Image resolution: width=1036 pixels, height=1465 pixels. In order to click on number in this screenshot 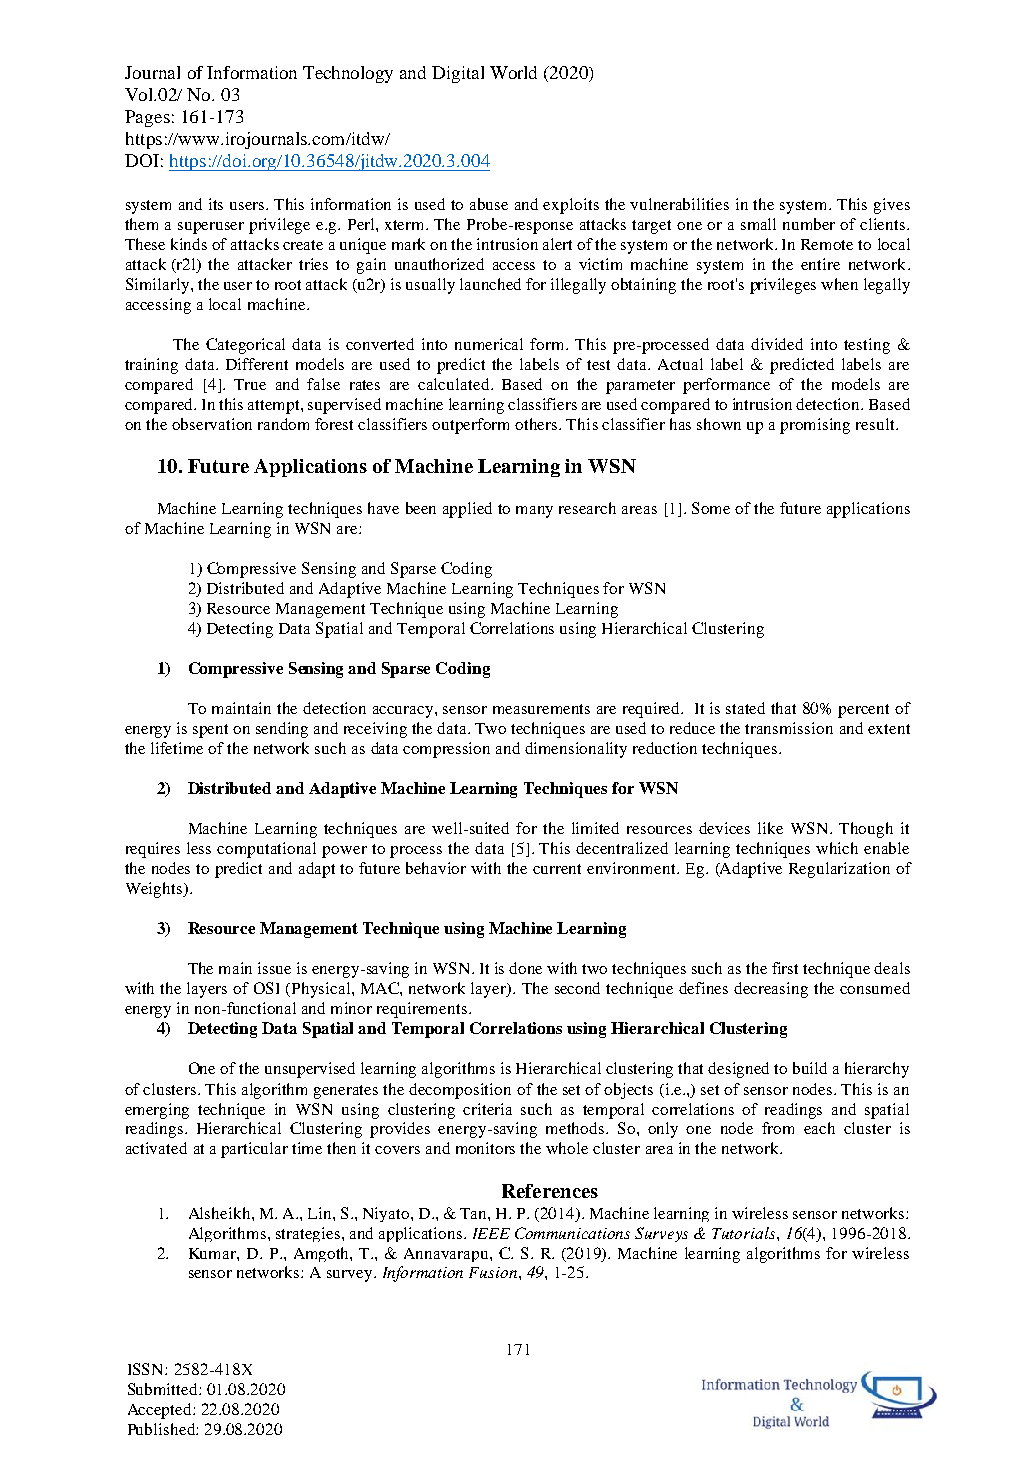, I will do `click(809, 224)`.
